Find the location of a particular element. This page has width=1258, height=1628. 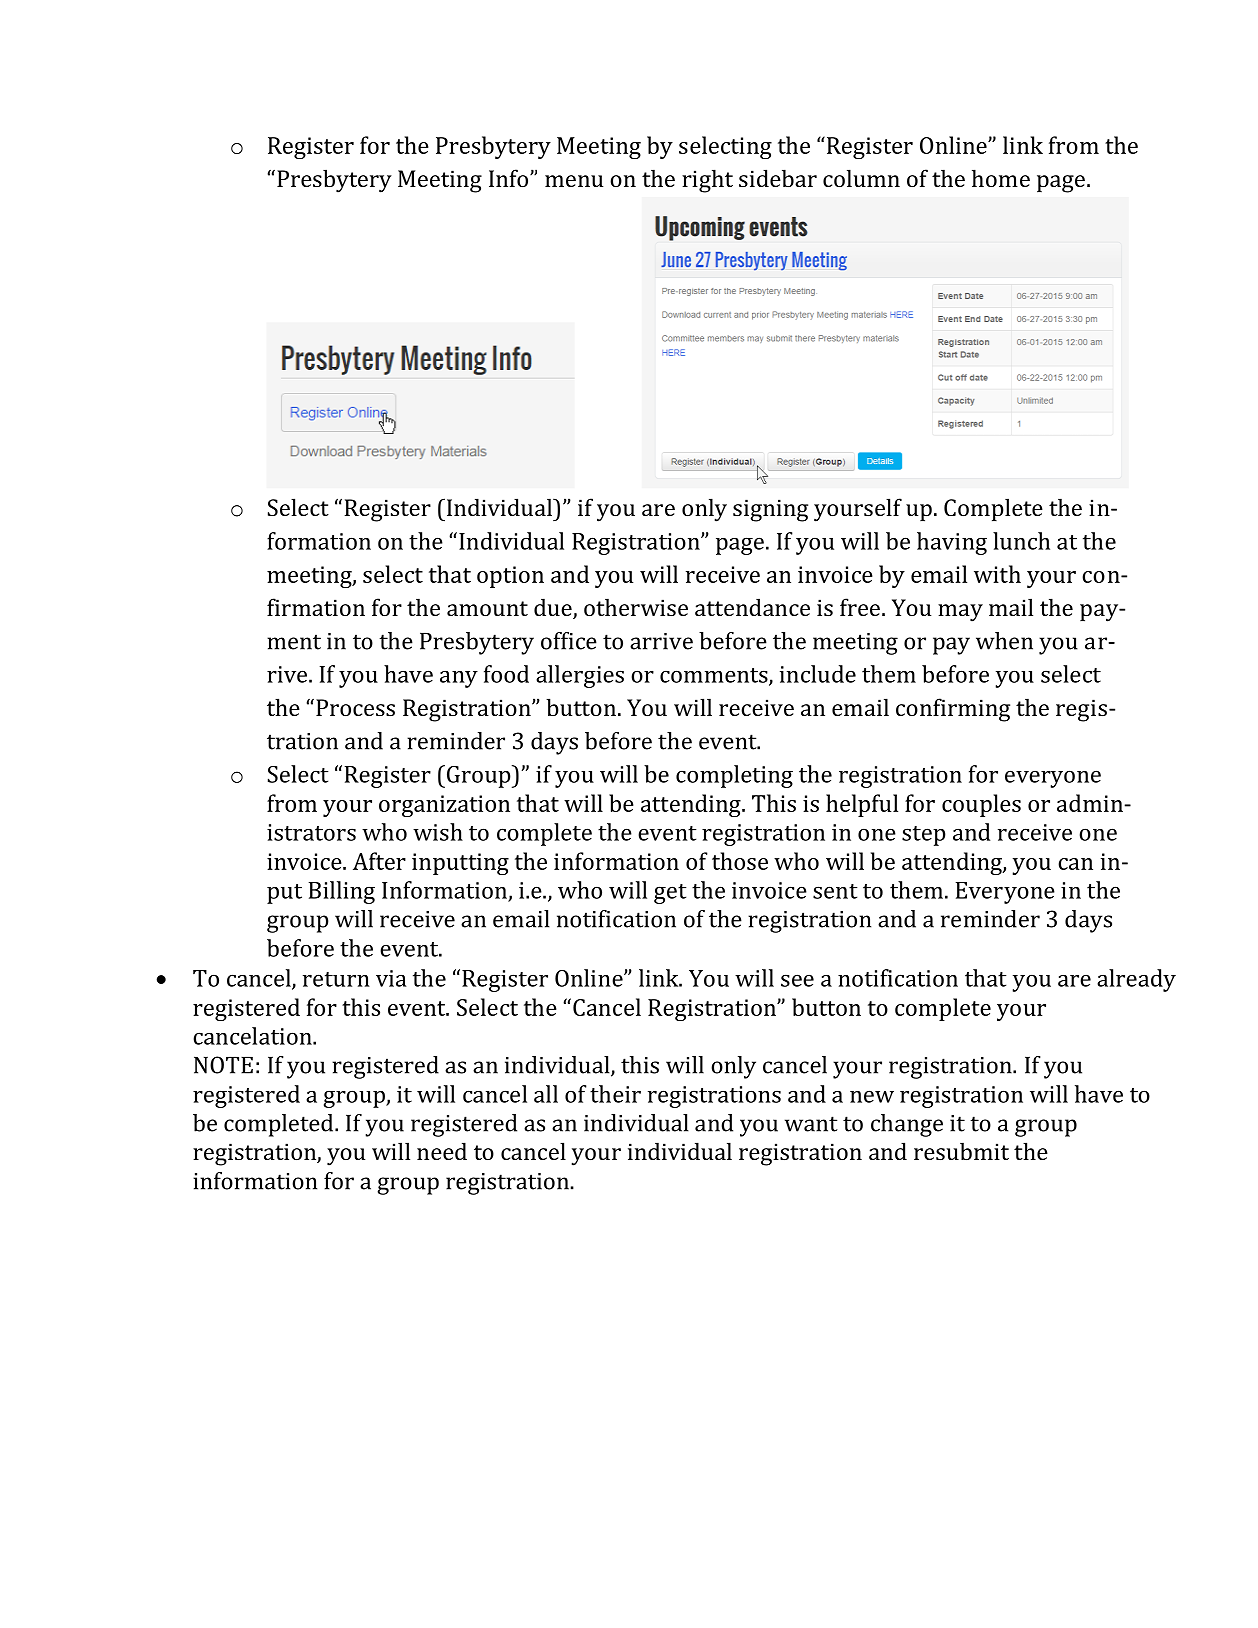

right is located at coordinates (707, 181).
